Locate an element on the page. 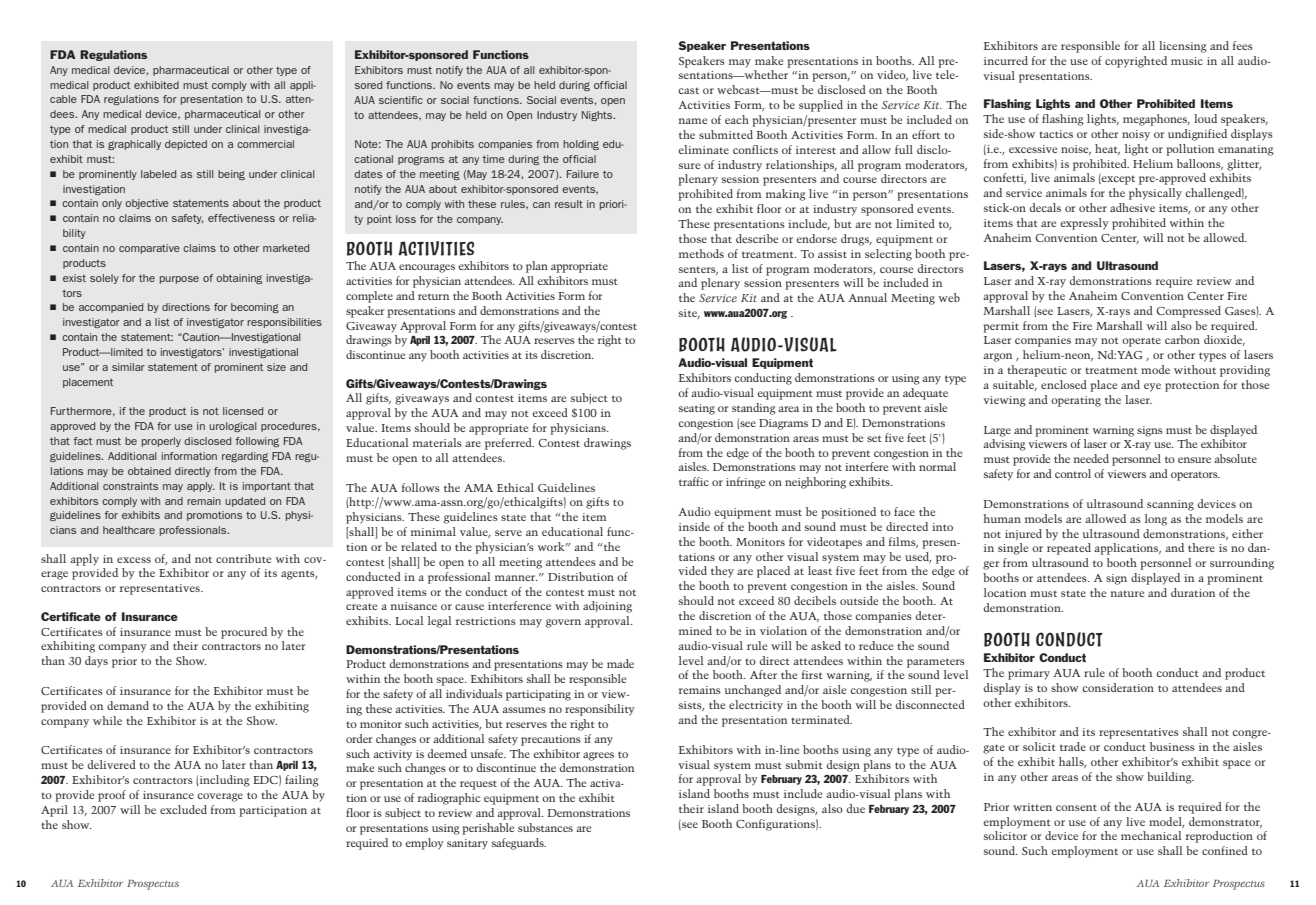 The width and height of the document is (1316, 905). regarding is located at coordinates (245, 457).
